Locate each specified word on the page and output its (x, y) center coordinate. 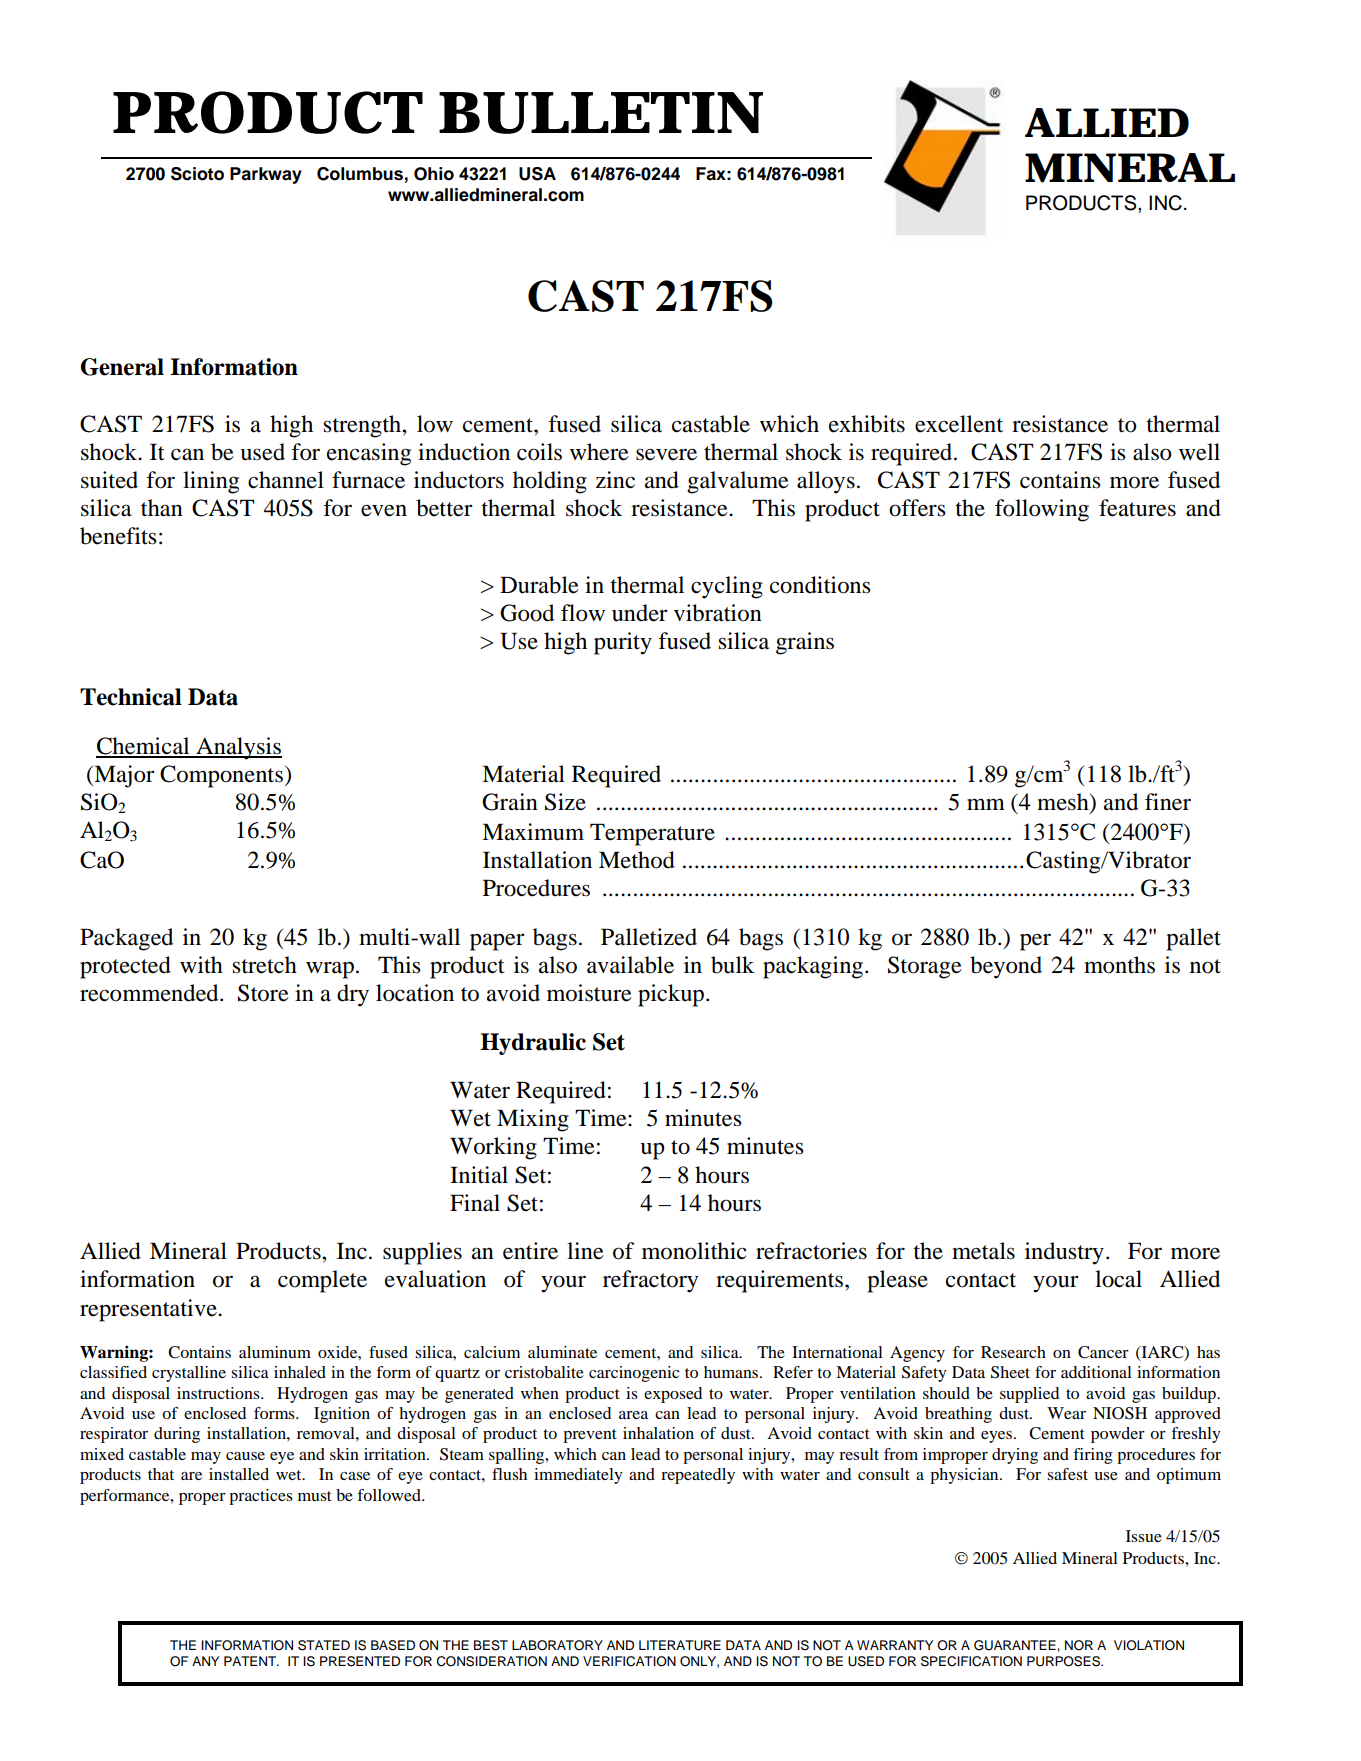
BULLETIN (600, 113)
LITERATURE (680, 1645)
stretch (264, 965)
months (1119, 965)
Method (637, 860)
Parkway (266, 175)
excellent (959, 424)
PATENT (251, 1661)
